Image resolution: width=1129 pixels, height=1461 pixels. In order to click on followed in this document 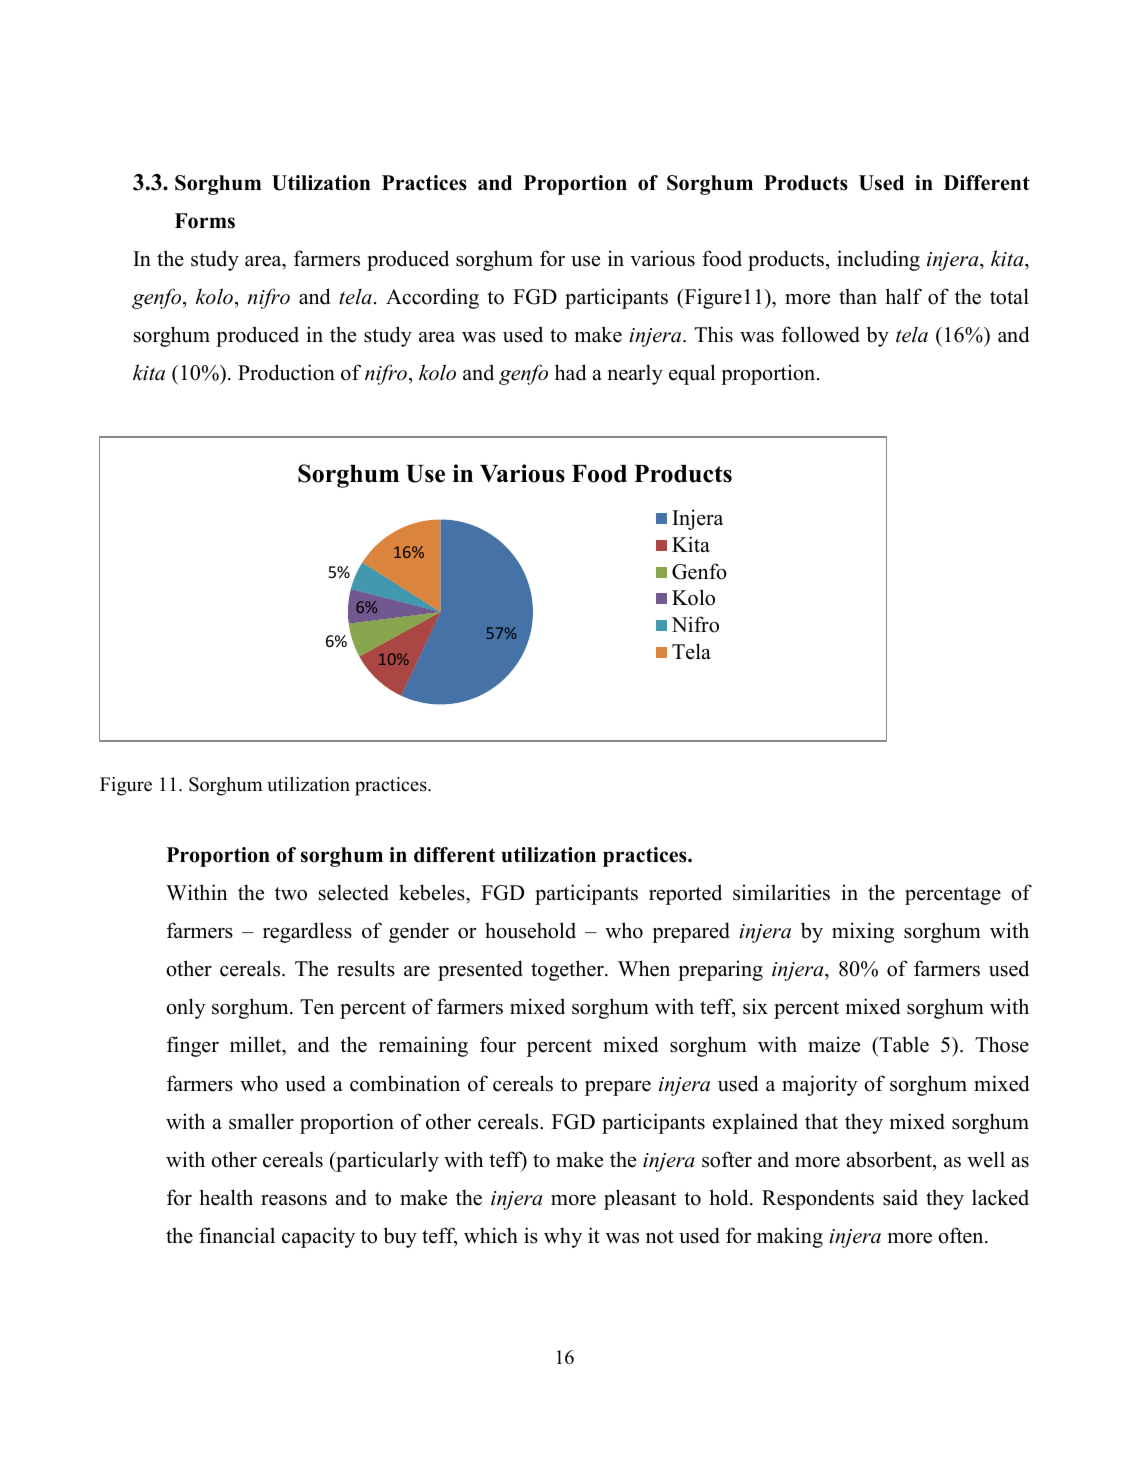, I will do `click(821, 334)`.
